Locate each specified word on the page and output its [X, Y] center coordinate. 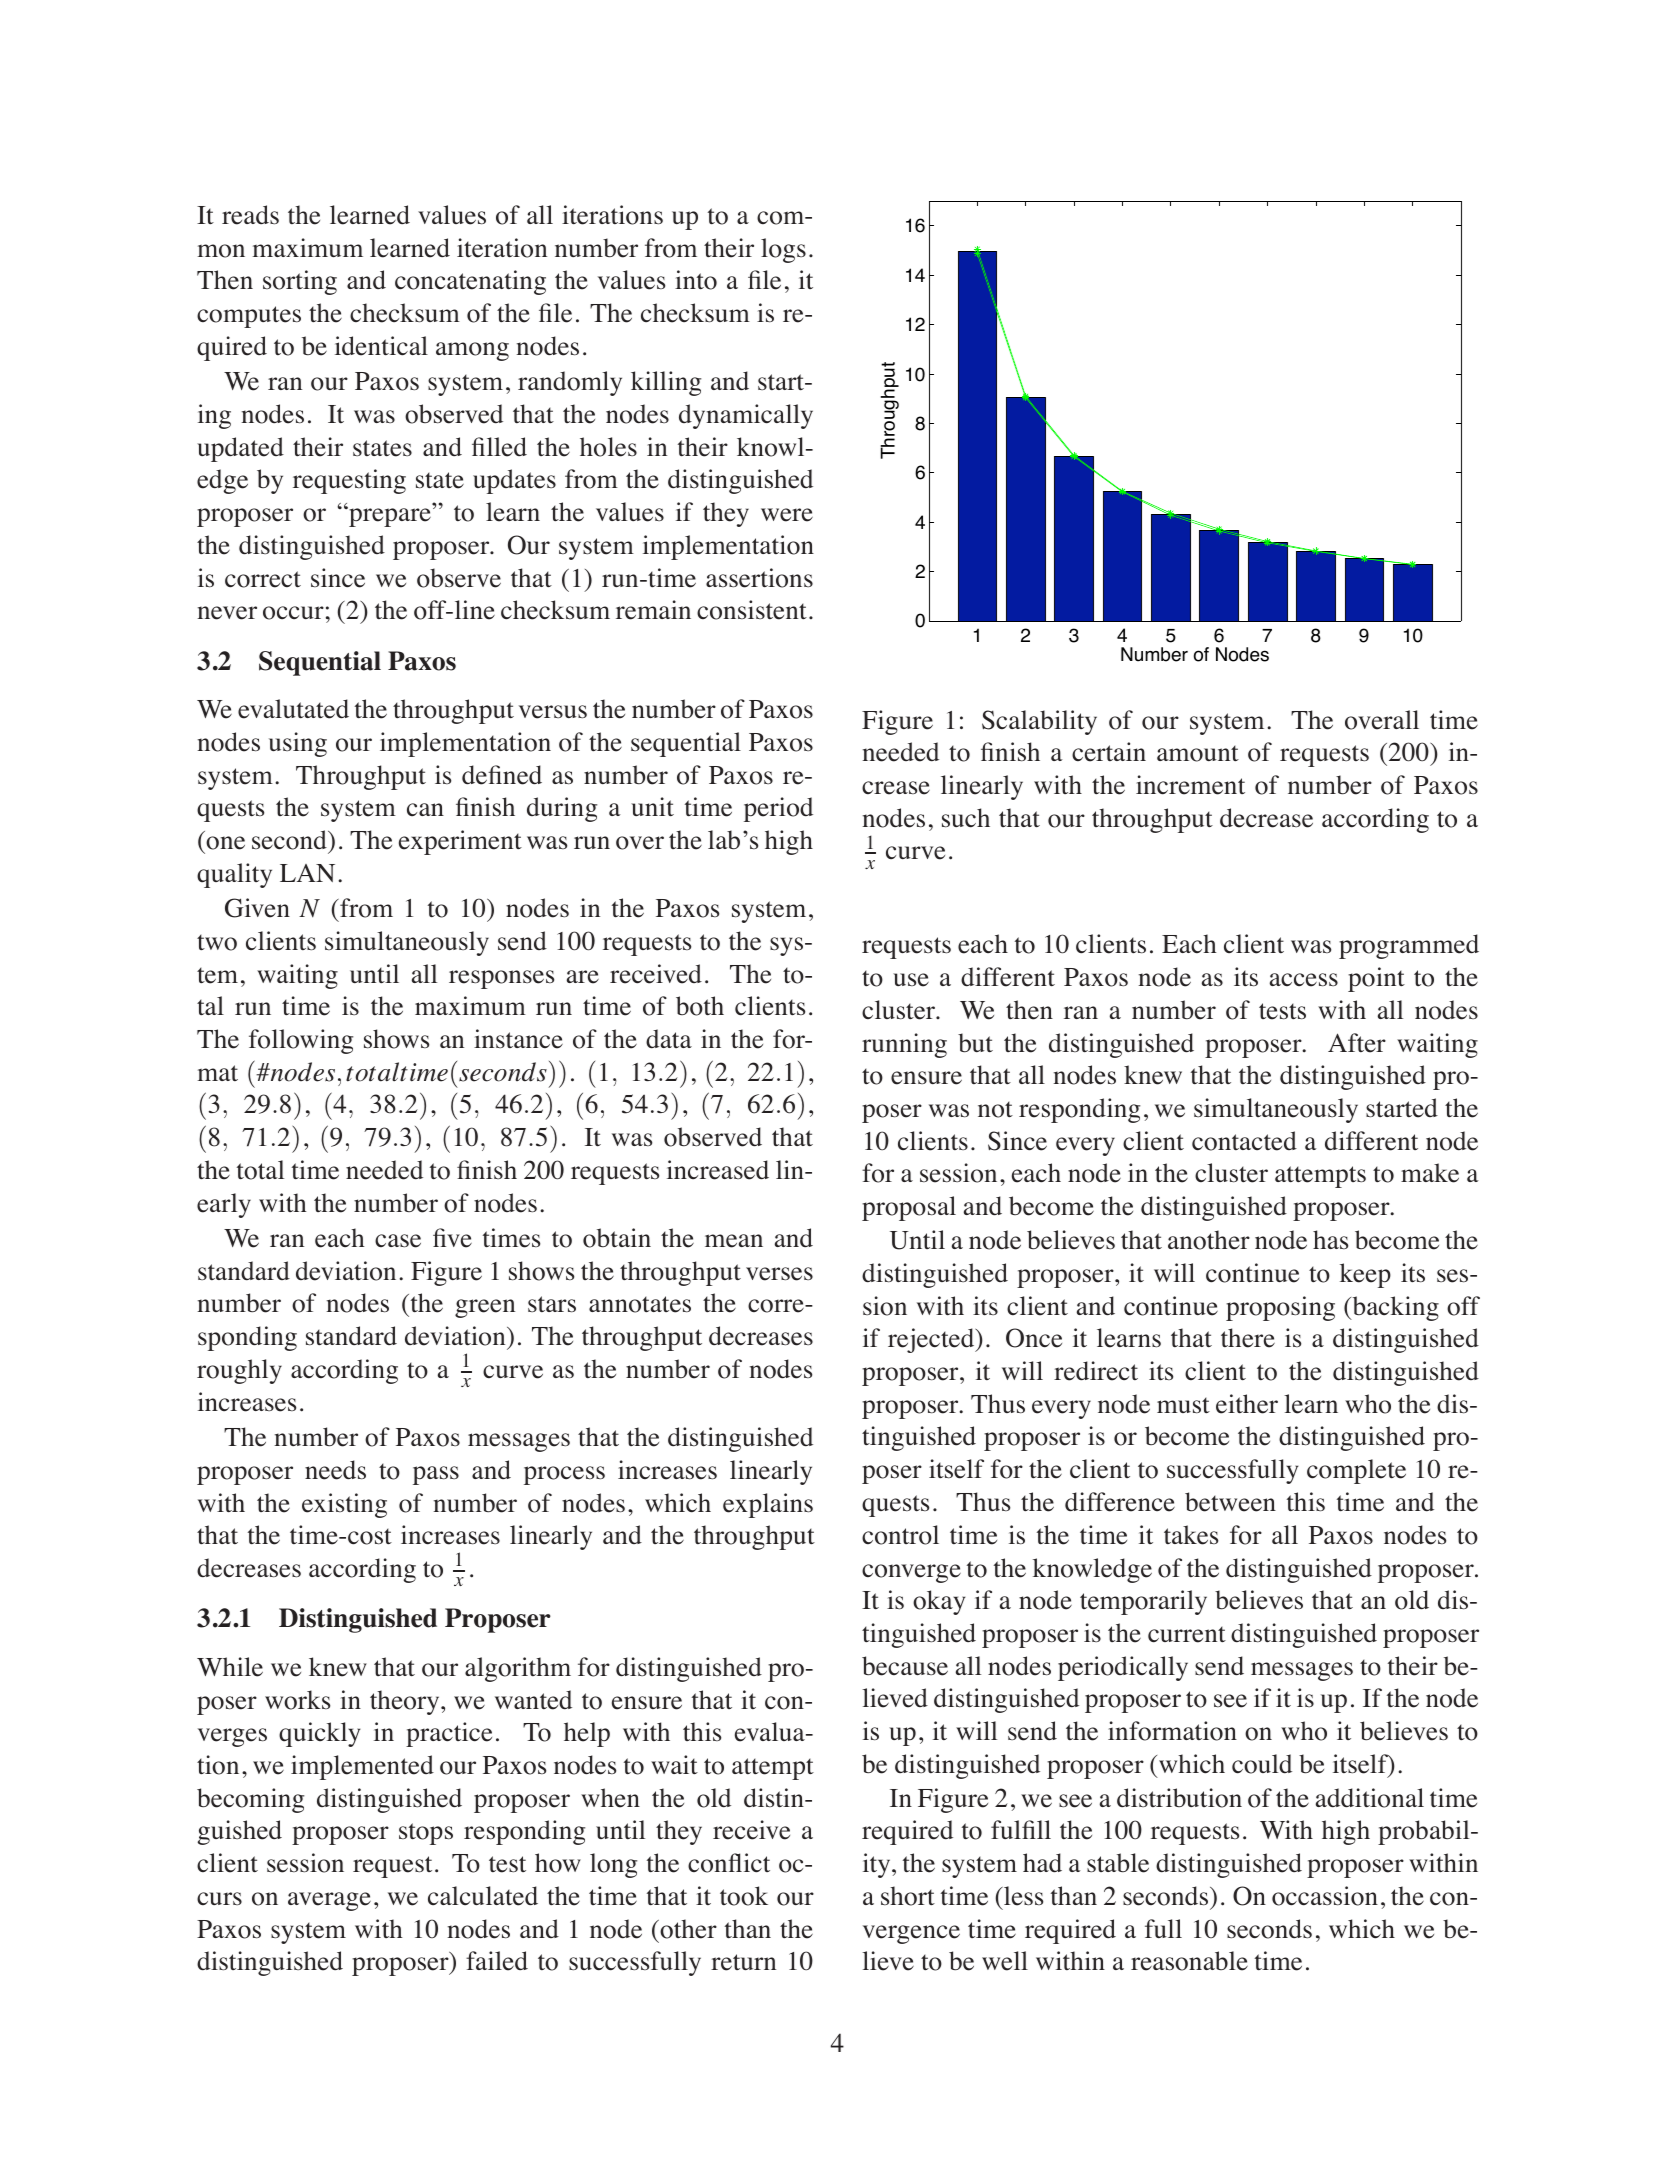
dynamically [746, 416]
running [904, 1045]
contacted [1244, 1141]
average [329, 1901]
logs [783, 250]
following [301, 1041]
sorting [300, 282]
